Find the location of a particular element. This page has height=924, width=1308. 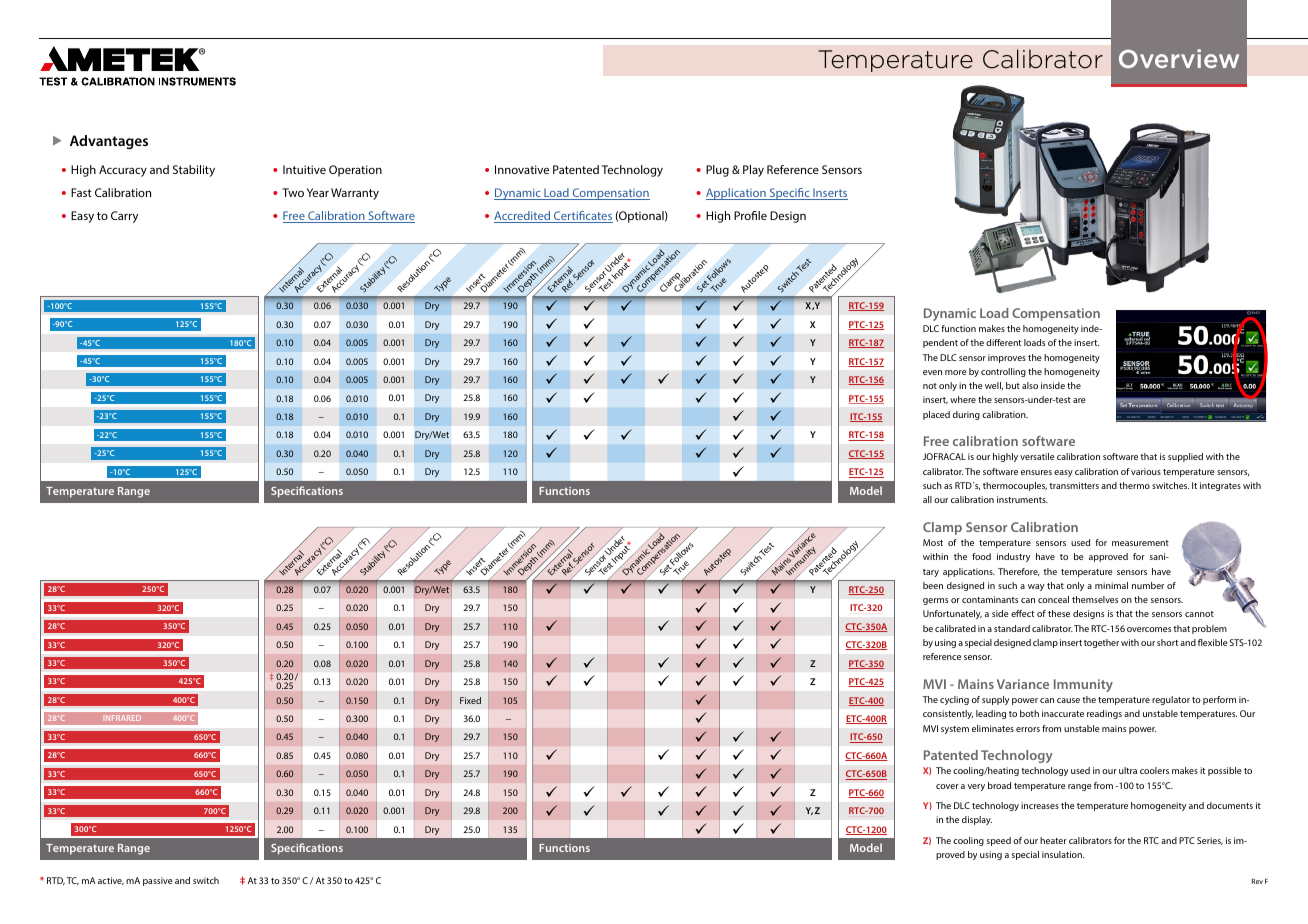

passive is located at coordinates (158, 881).
